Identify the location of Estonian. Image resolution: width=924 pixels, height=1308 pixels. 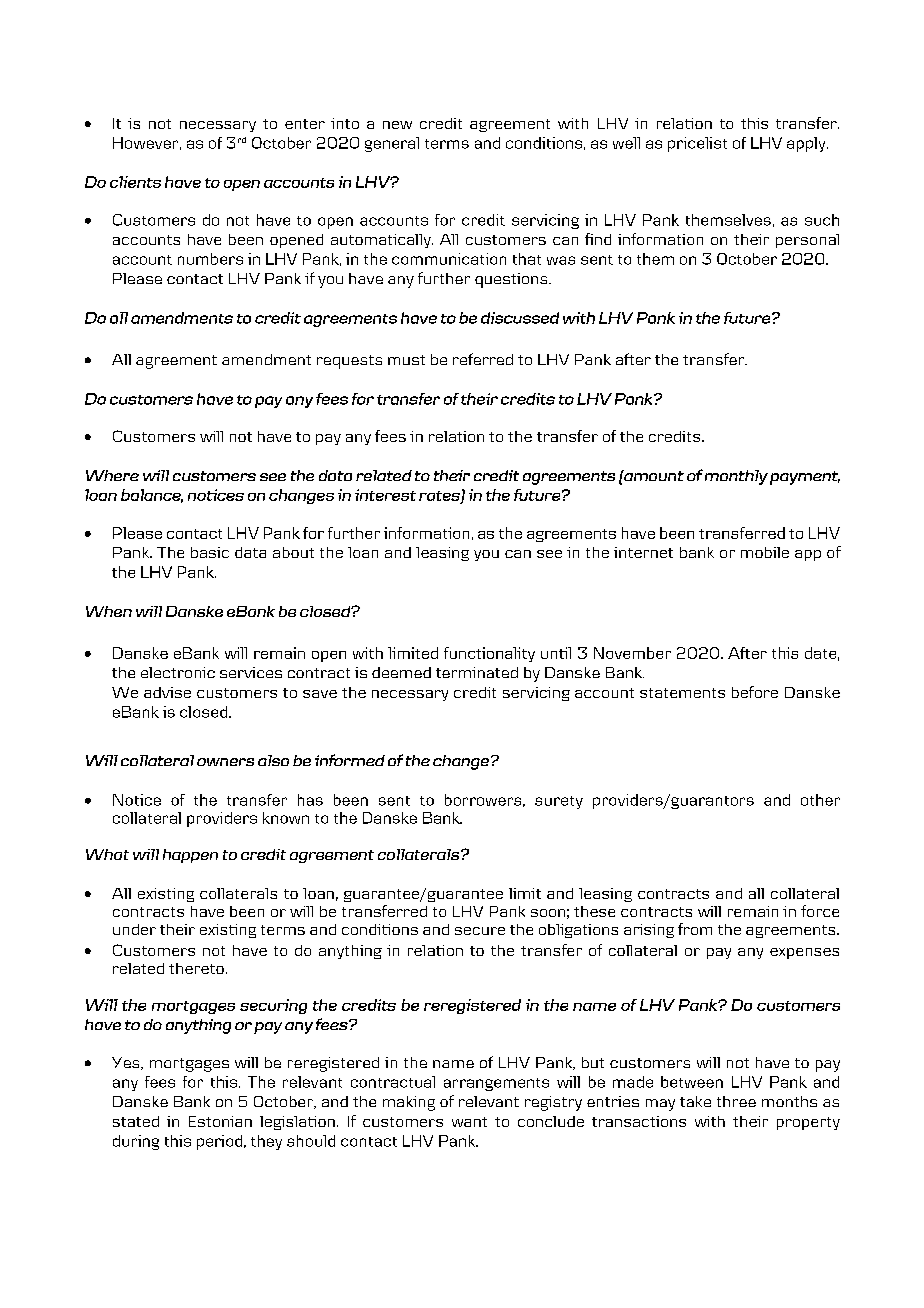
(220, 1121).
